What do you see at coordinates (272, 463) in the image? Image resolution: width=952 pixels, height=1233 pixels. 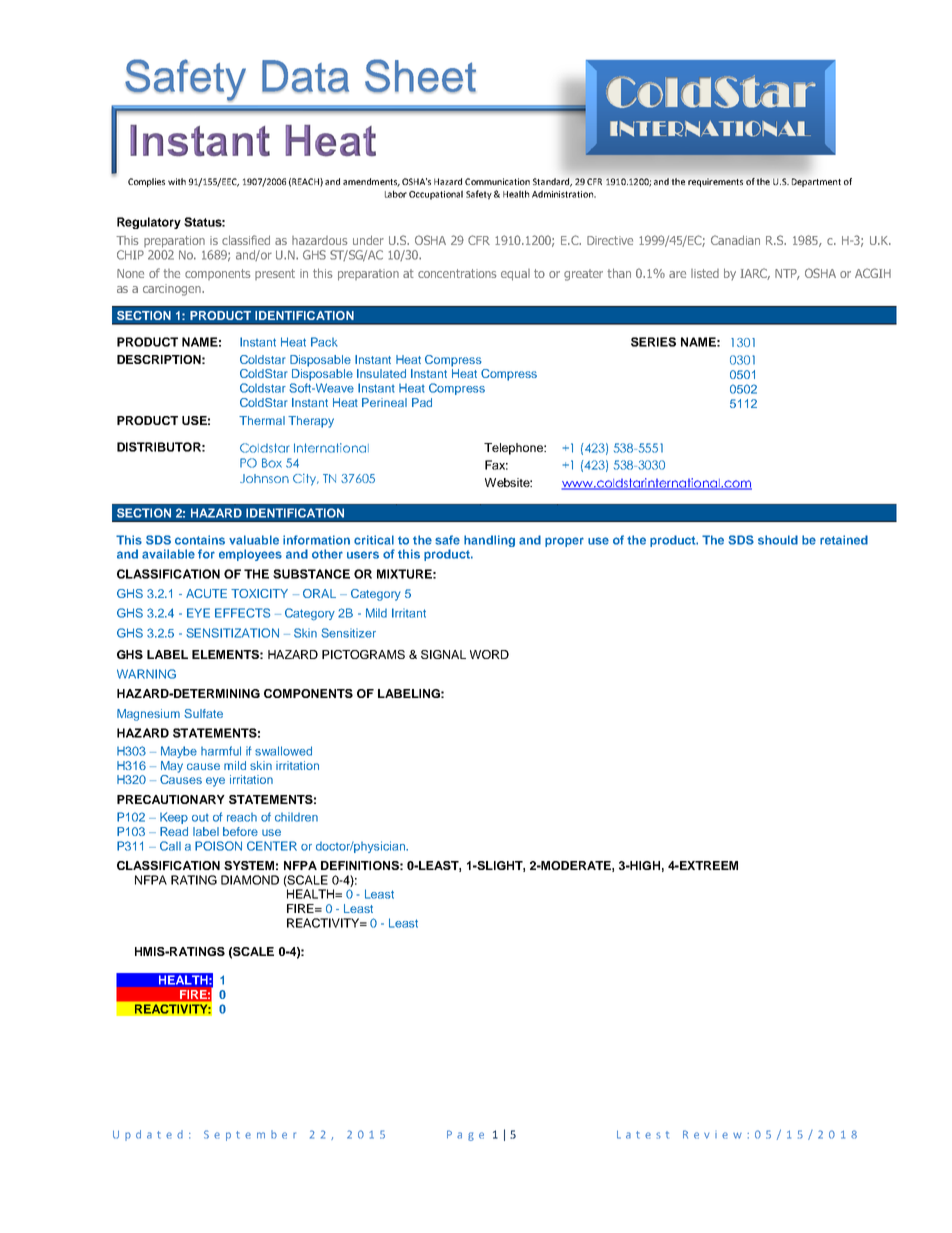 I see `Box` at bounding box center [272, 463].
